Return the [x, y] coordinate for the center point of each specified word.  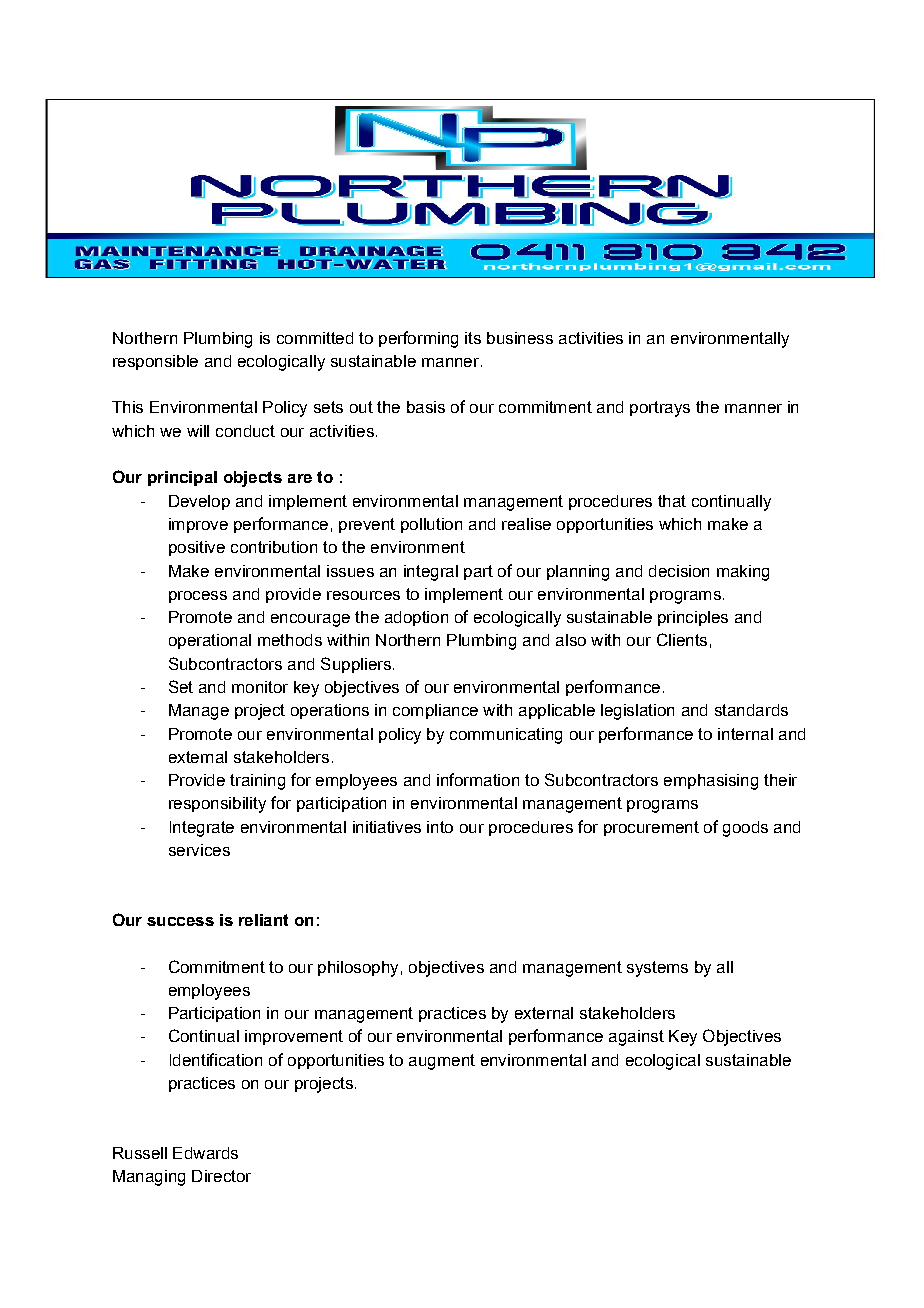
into [440, 827]
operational [210, 641]
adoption [416, 618]
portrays [660, 409]
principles [693, 618]
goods [745, 829]
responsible [155, 362]
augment [442, 1062]
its [473, 338]
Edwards [205, 1153]
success [180, 921]
